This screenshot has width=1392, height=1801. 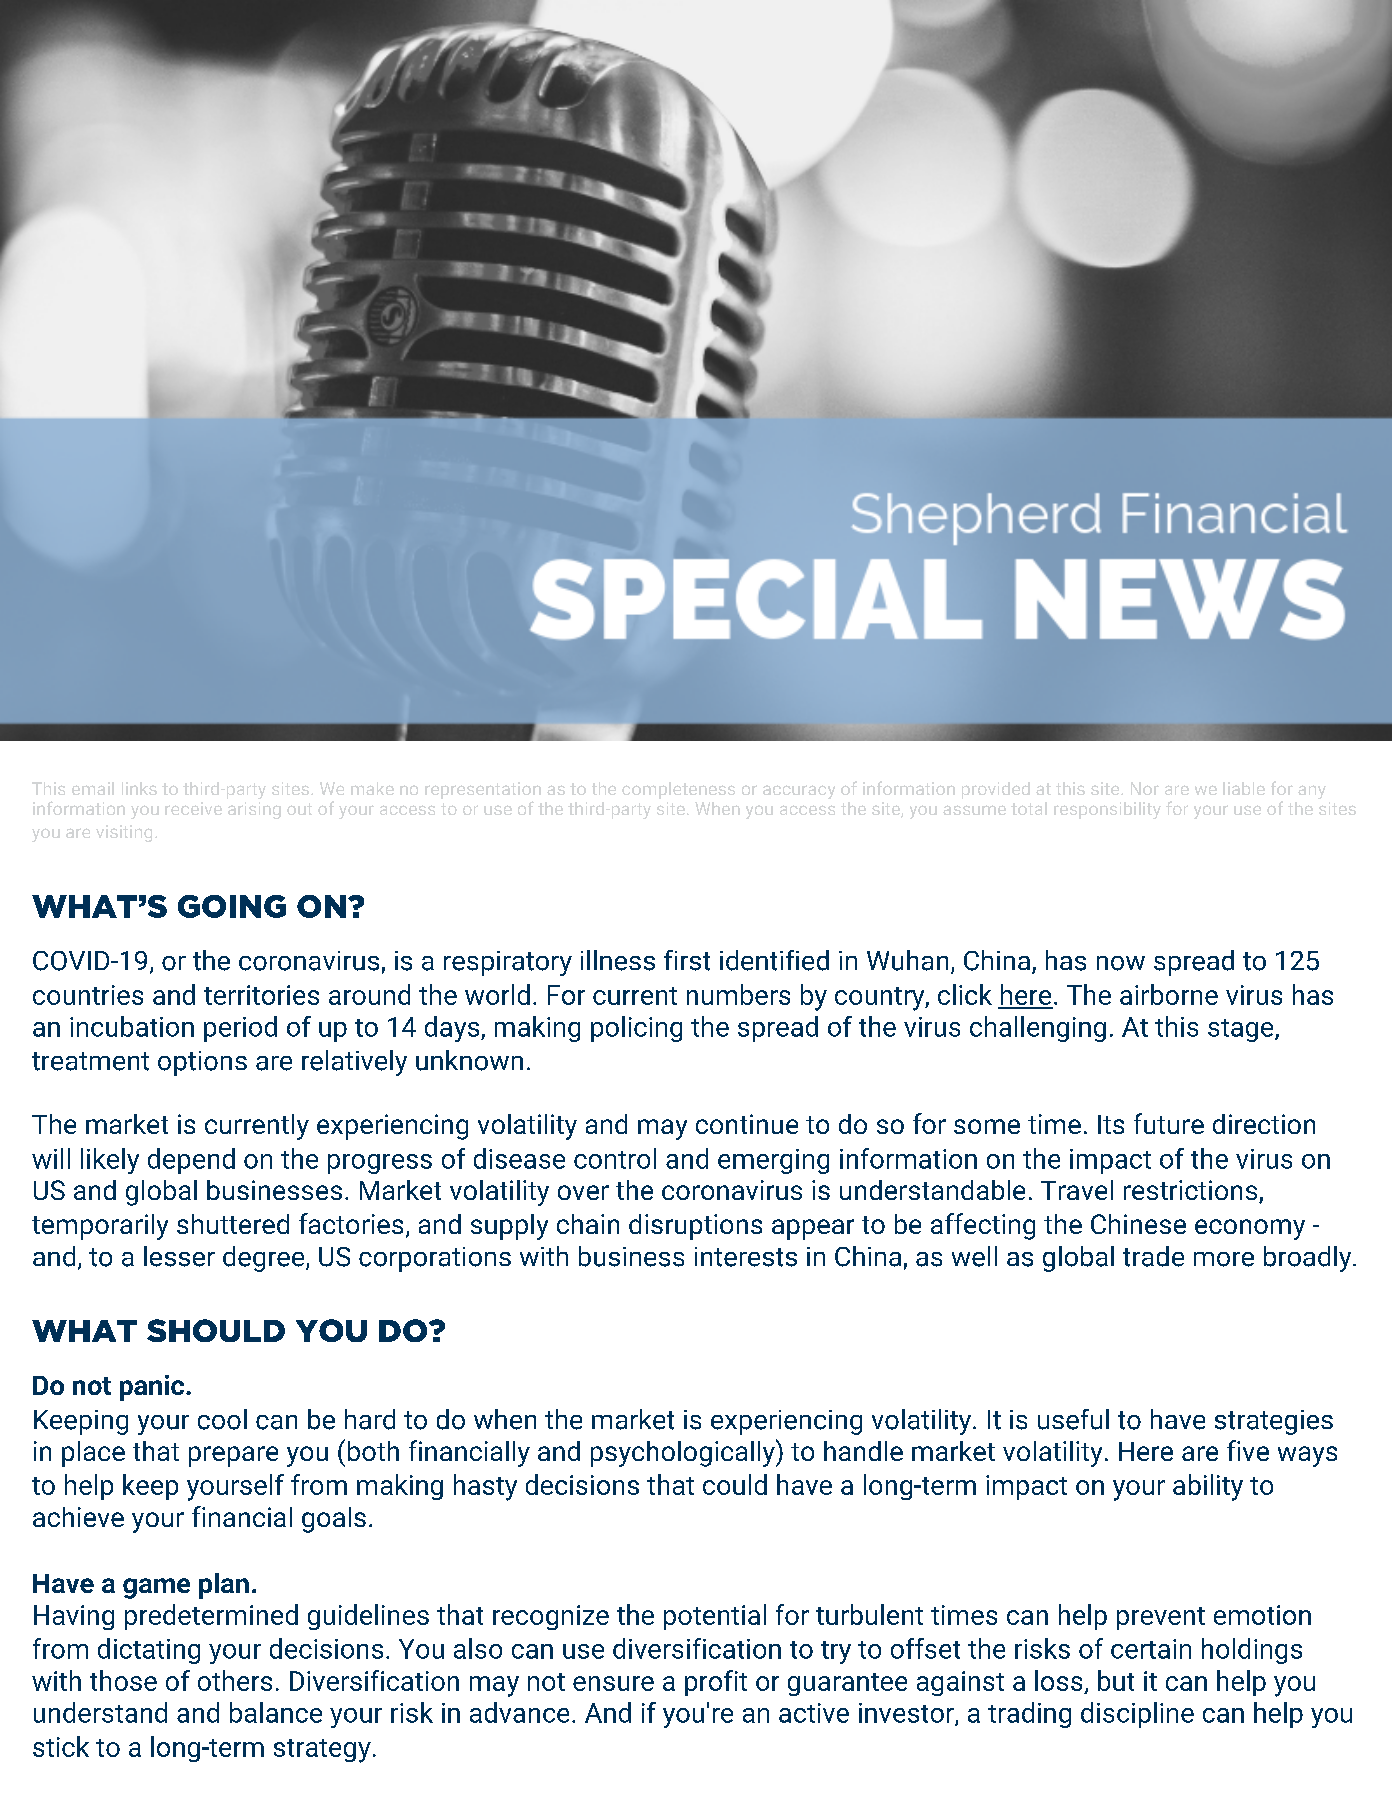 I want to click on balance, so click(x=276, y=1712).
